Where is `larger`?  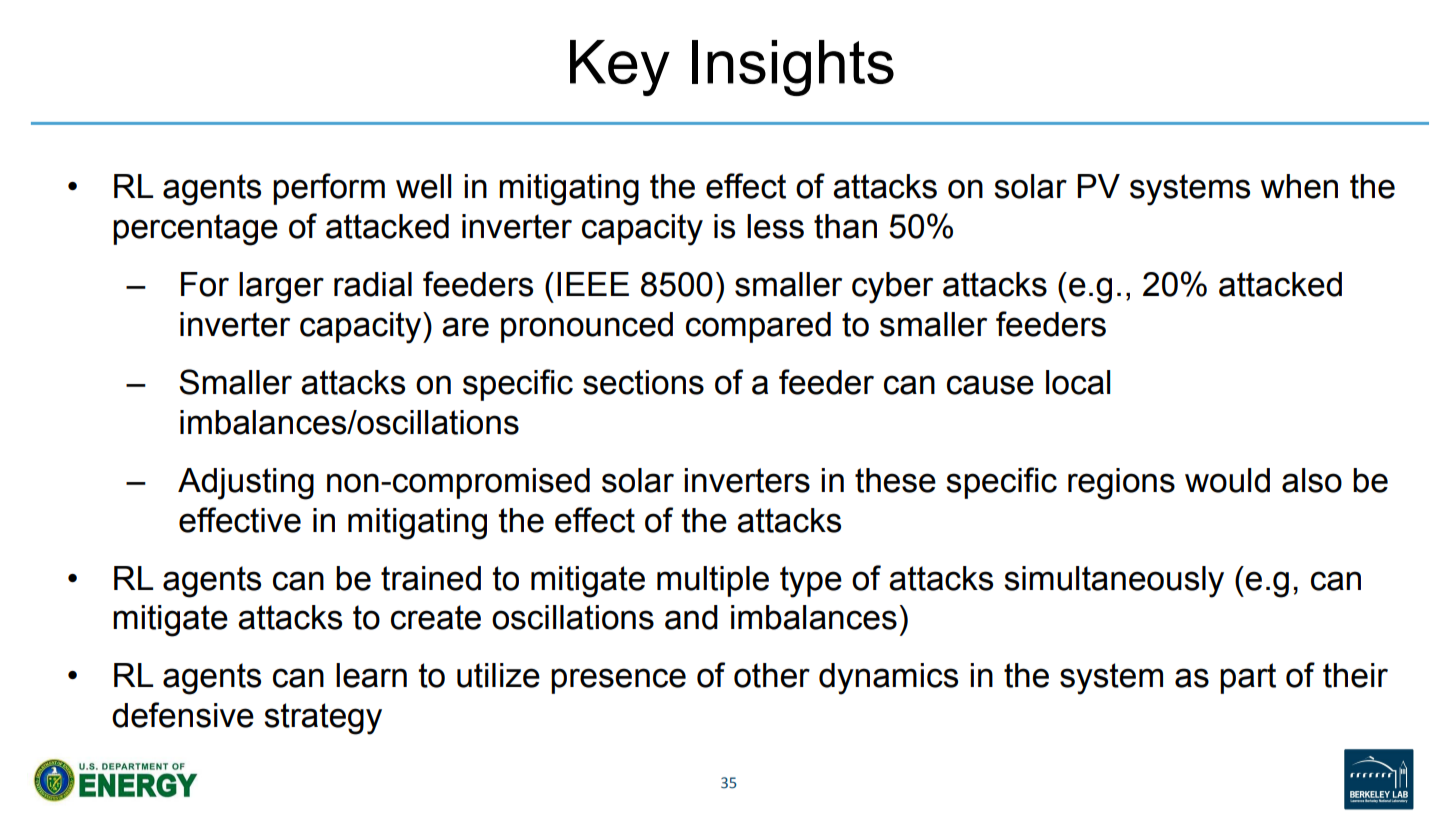
larger is located at coordinates (281, 288).
